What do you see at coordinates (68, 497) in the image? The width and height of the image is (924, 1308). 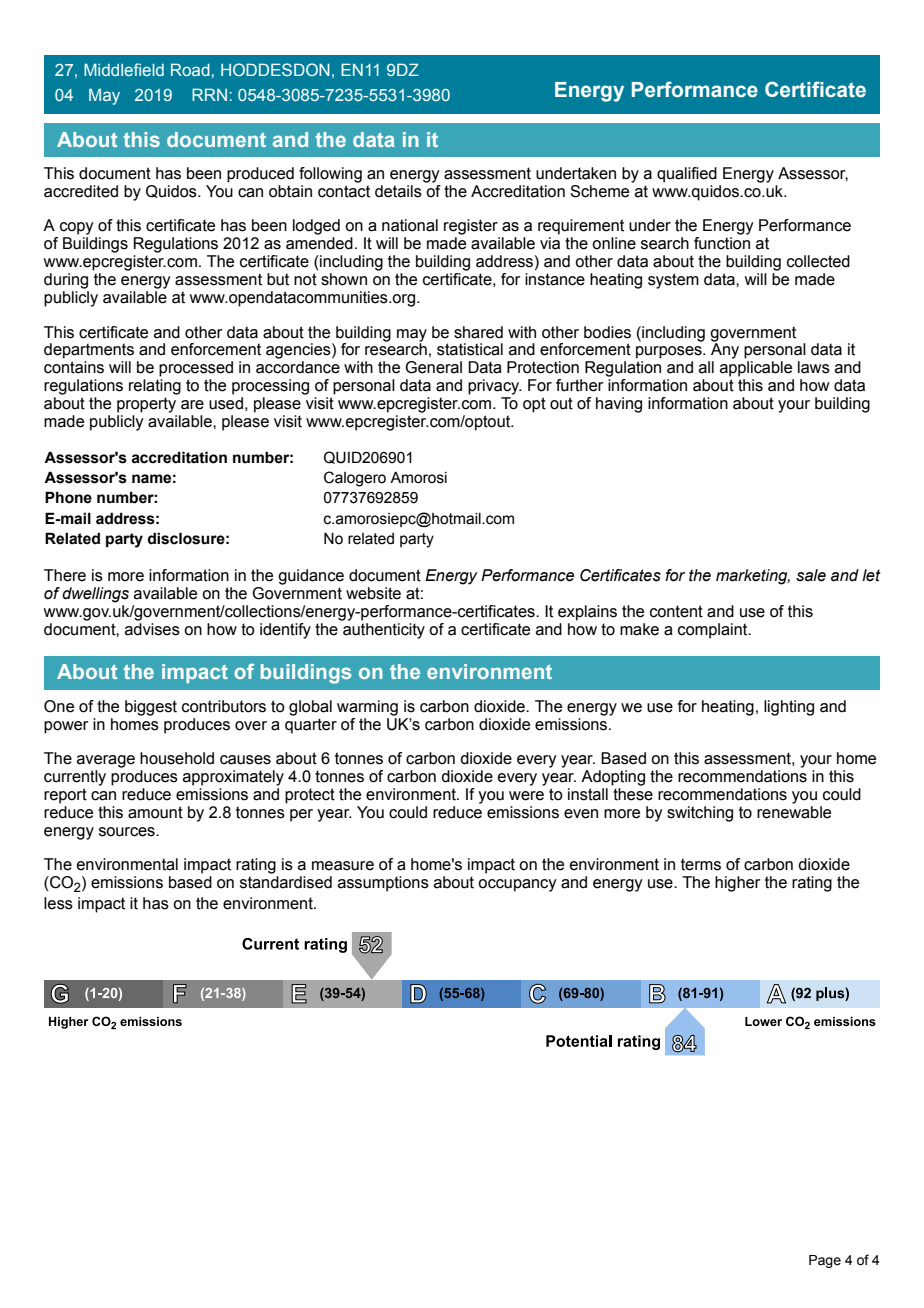 I see `Phone` at bounding box center [68, 497].
